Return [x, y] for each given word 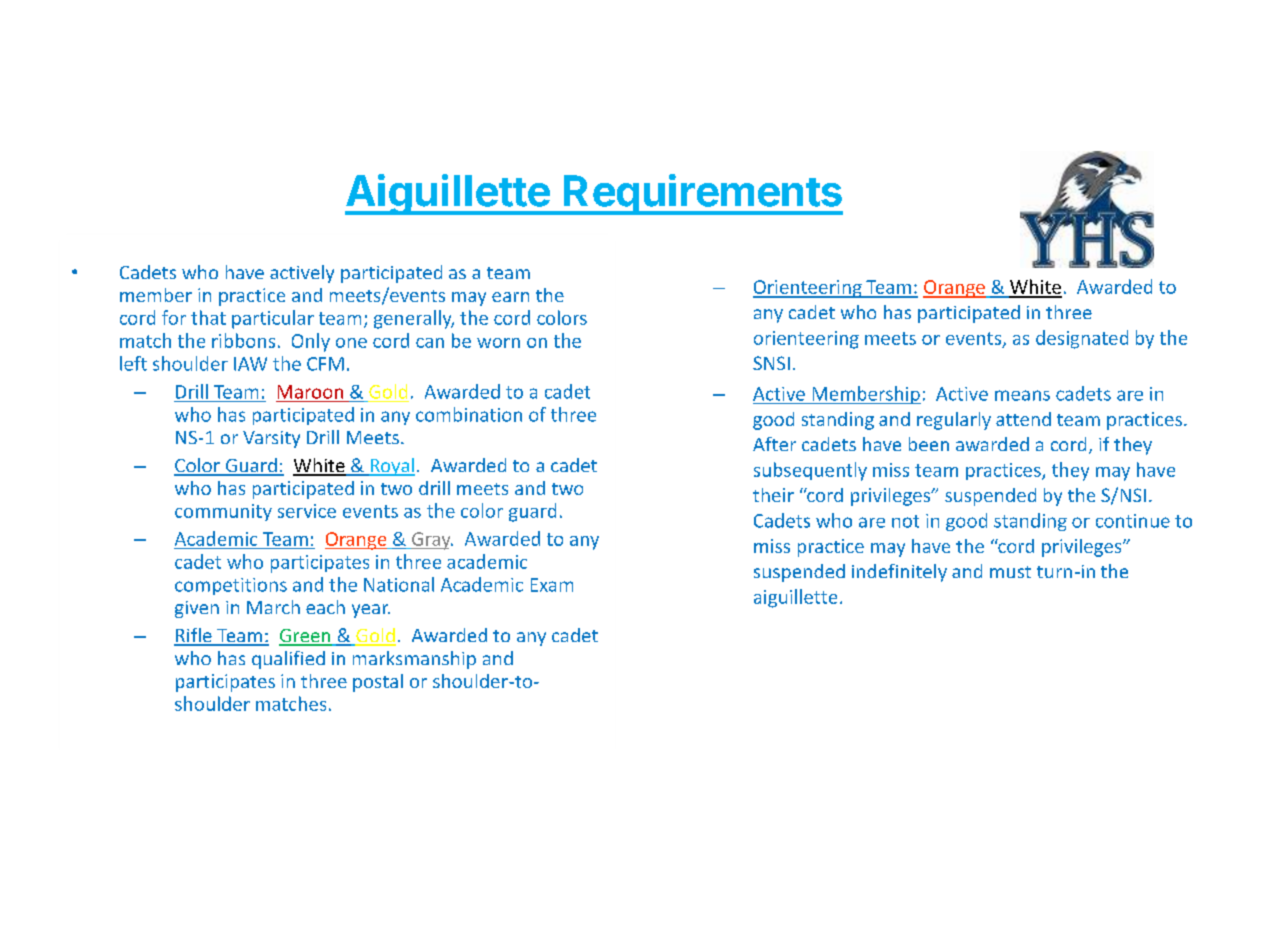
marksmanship [414, 660]
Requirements [702, 194]
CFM [325, 364]
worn [498, 343]
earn [510, 297]
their [773, 495]
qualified [288, 660]
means [1022, 395]
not [905, 521]
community [223, 512]
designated [1082, 339]
